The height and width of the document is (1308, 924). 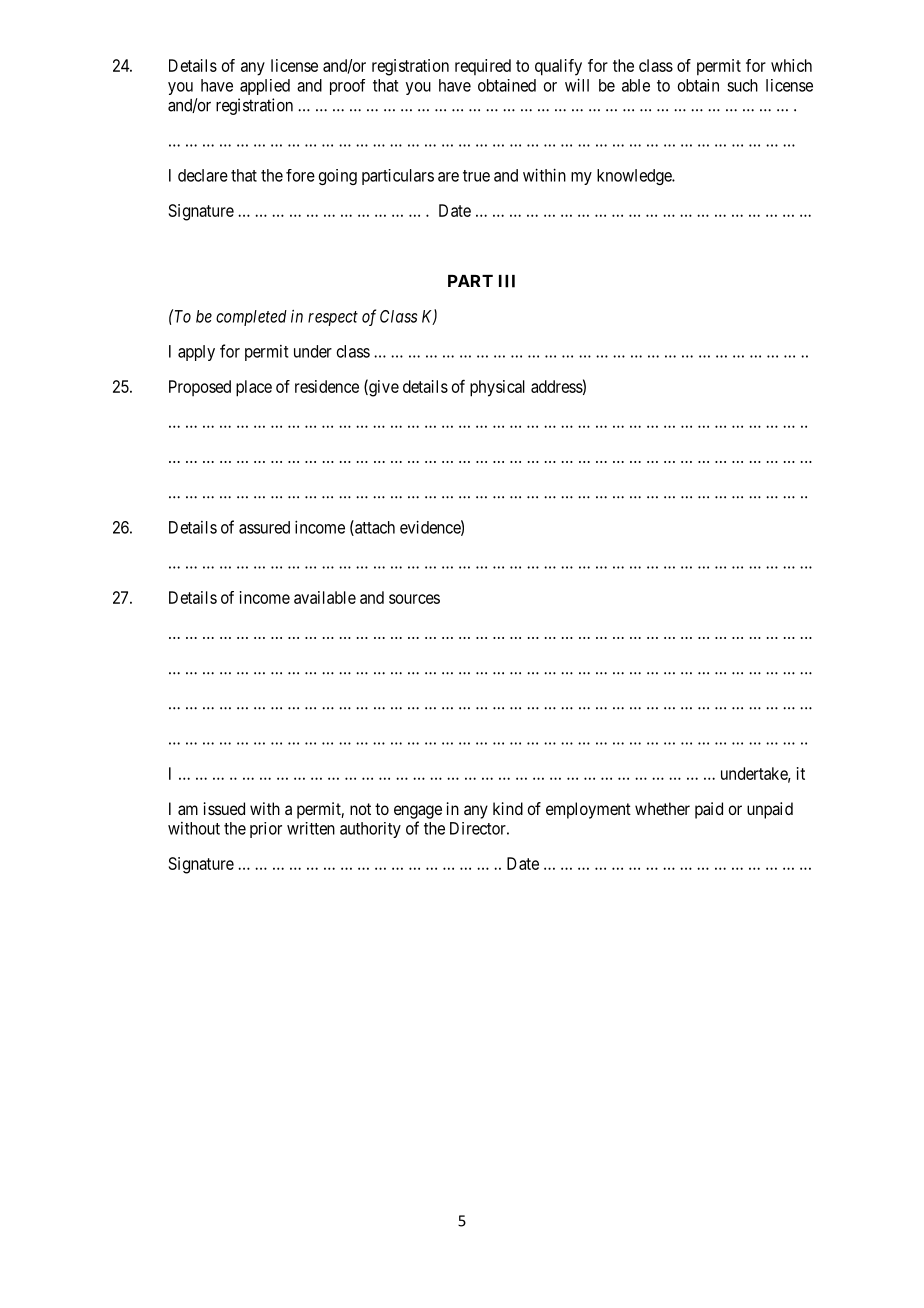 I want to click on sources, so click(x=414, y=599).
